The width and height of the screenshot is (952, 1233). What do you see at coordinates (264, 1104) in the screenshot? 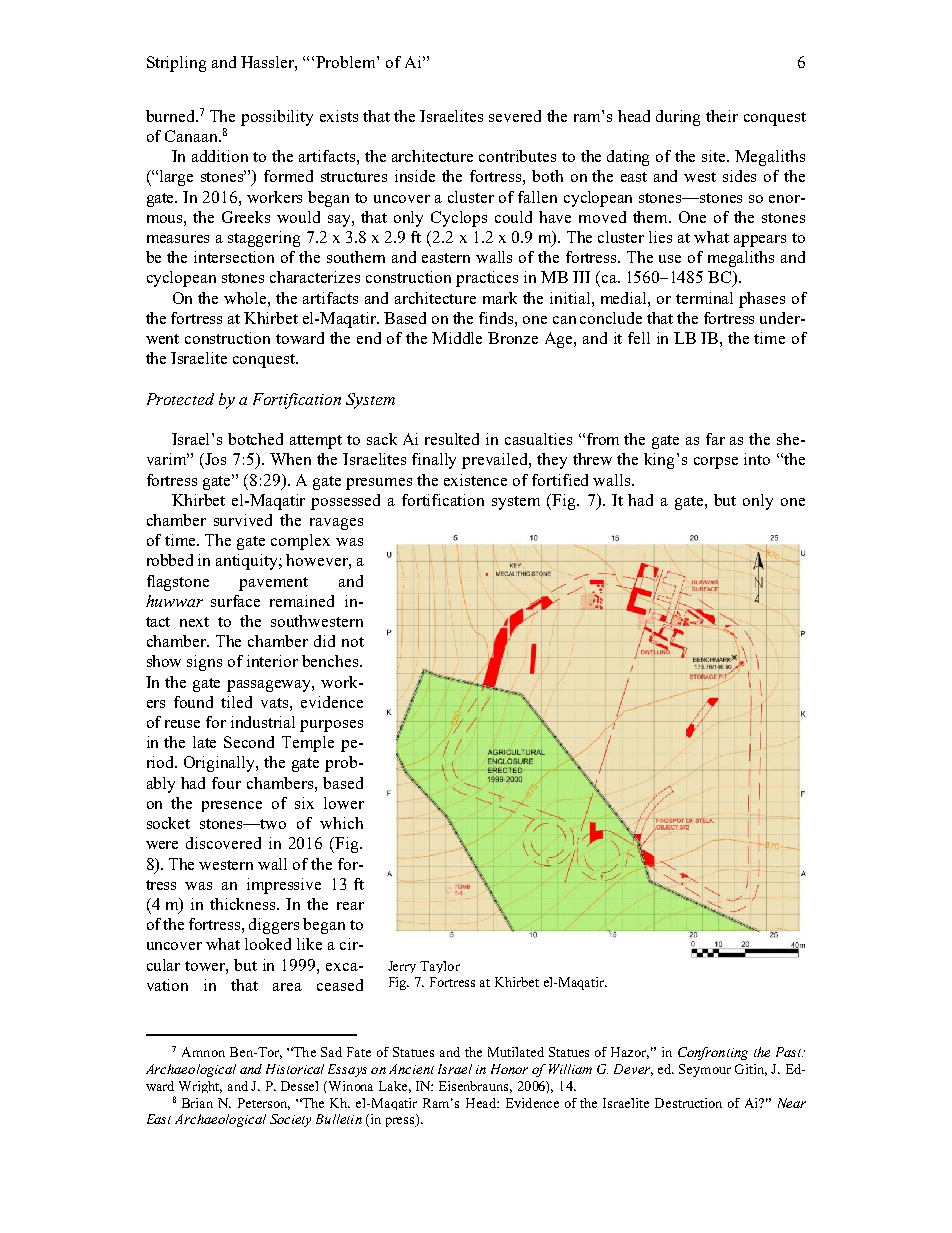
I see `Peterson` at bounding box center [264, 1104].
